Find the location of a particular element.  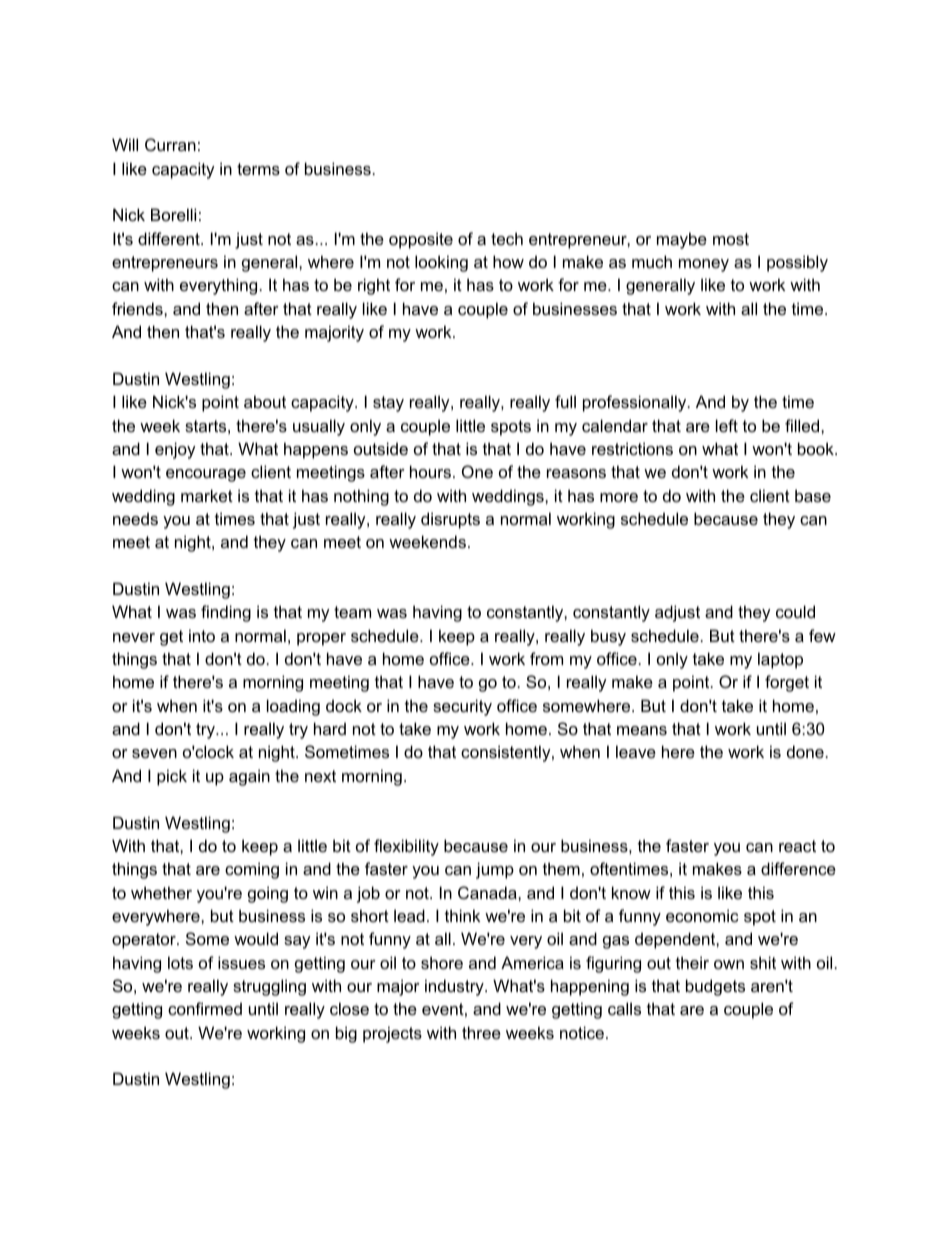

security is located at coordinates (462, 707).
